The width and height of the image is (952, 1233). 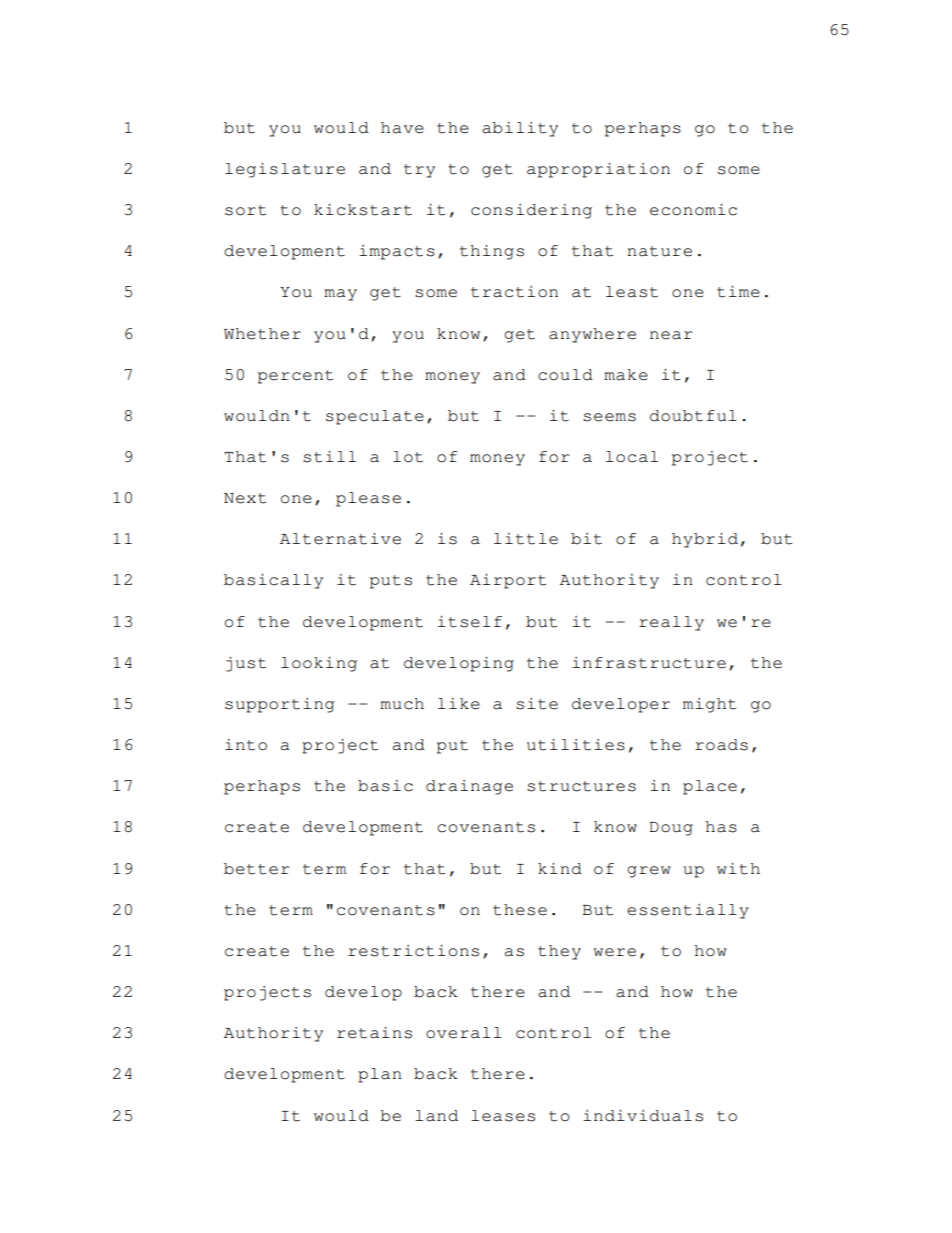 I want to click on legislature, so click(x=285, y=170).
